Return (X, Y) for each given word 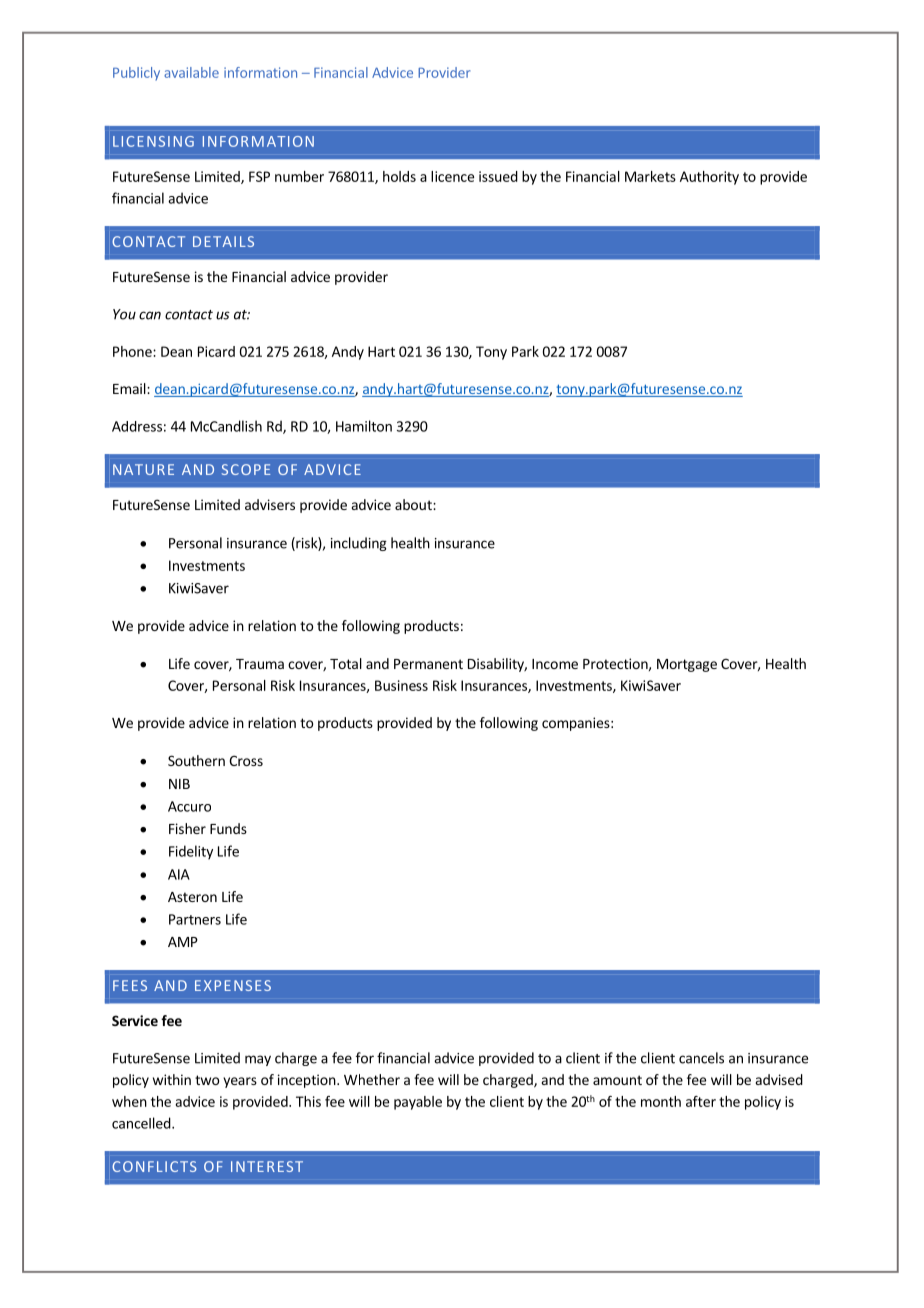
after (701, 1101)
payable (418, 1103)
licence (452, 176)
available (191, 72)
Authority (709, 178)
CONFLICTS (154, 1166)
